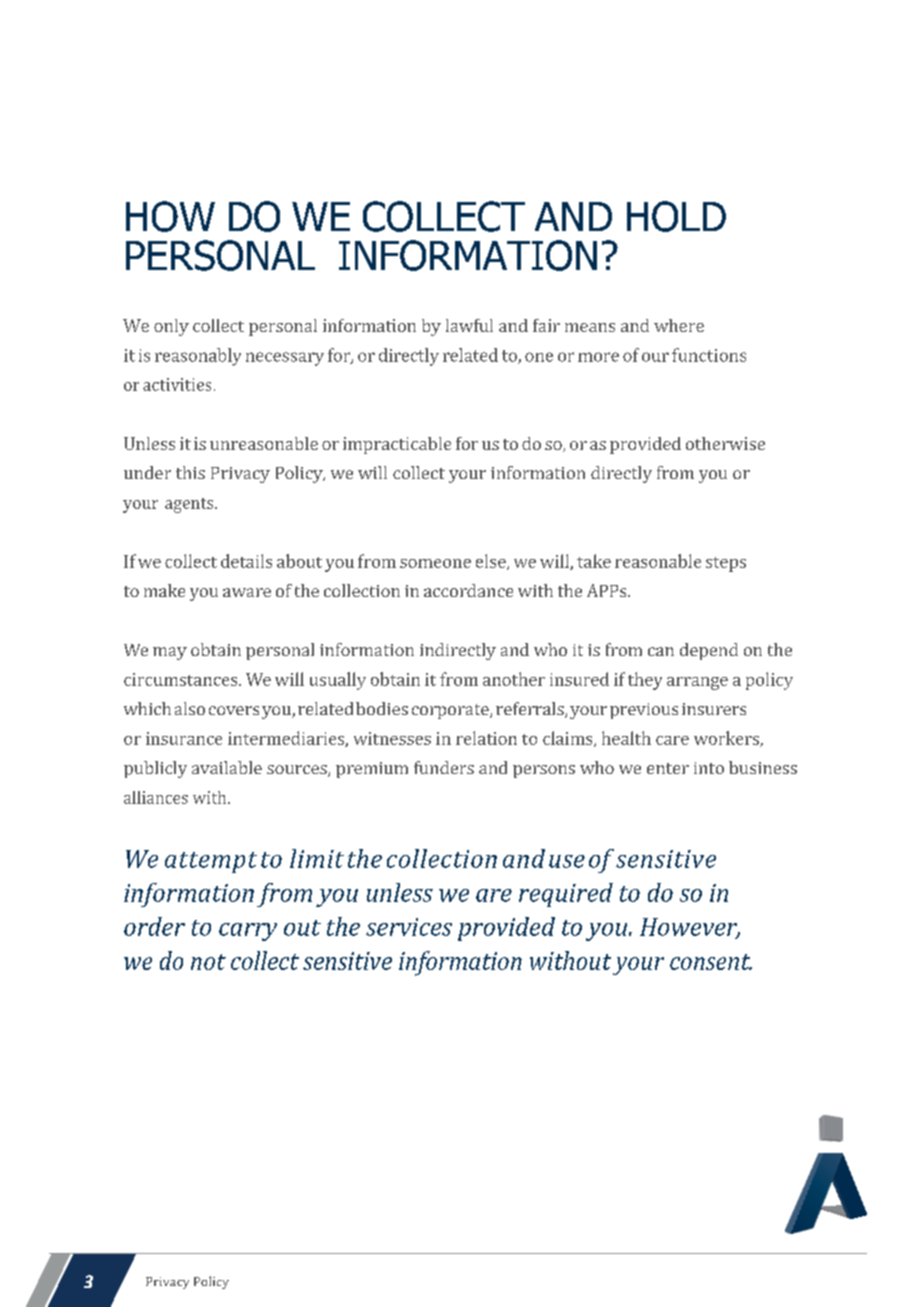 The width and height of the document is (924, 1307). What do you see at coordinates (247, 592) in the document?
I see `aware` at bounding box center [247, 592].
